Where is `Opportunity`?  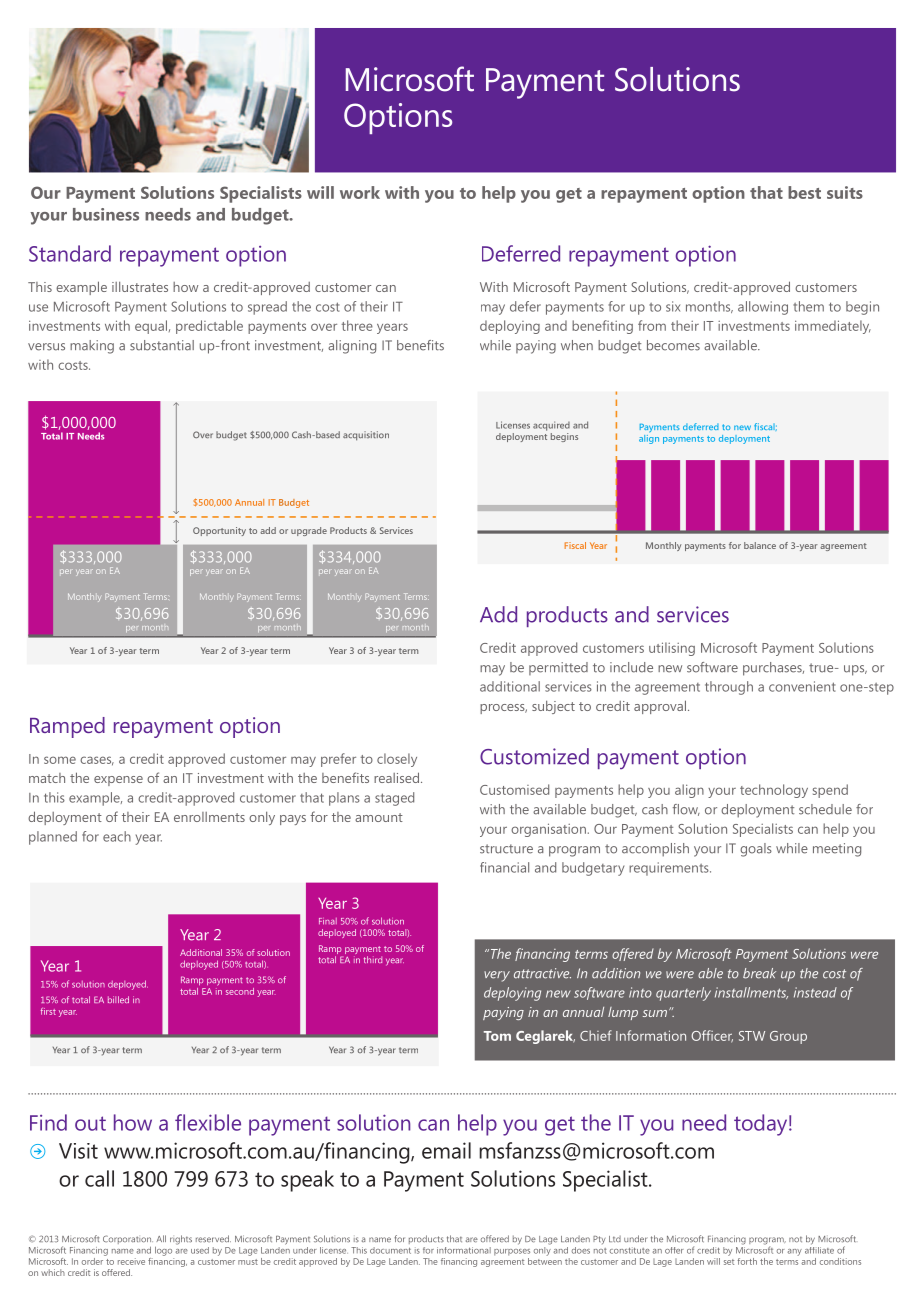 Opportunity is located at coordinates (219, 531).
